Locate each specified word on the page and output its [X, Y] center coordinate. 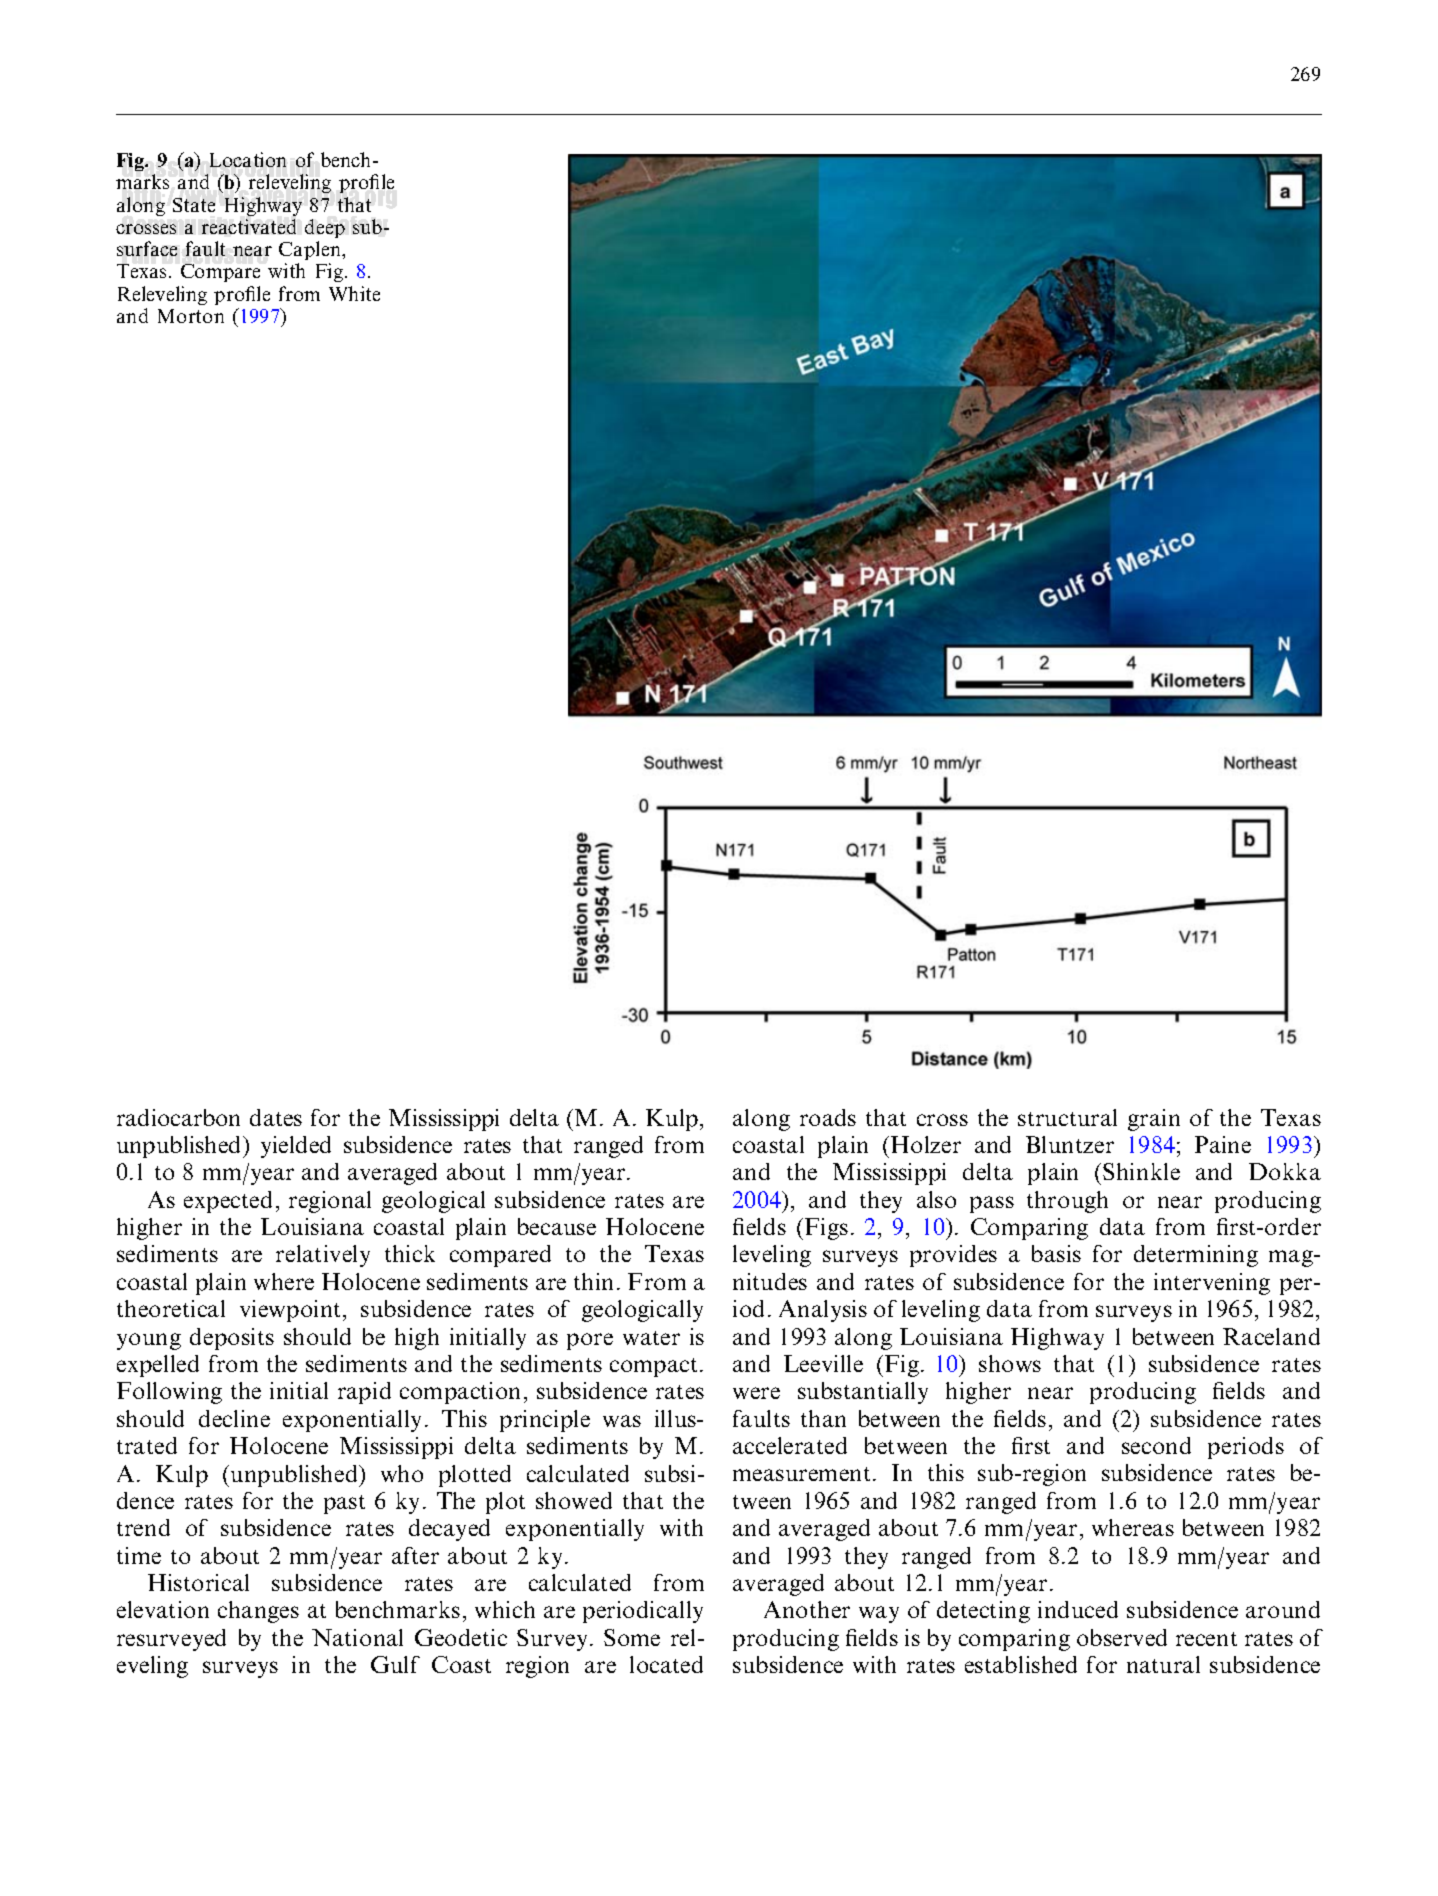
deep [325, 228]
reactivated [249, 226]
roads [828, 1117]
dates [276, 1117]
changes [258, 1612]
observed [1122, 1637]
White [354, 293]
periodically [643, 1612]
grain [1154, 1120]
